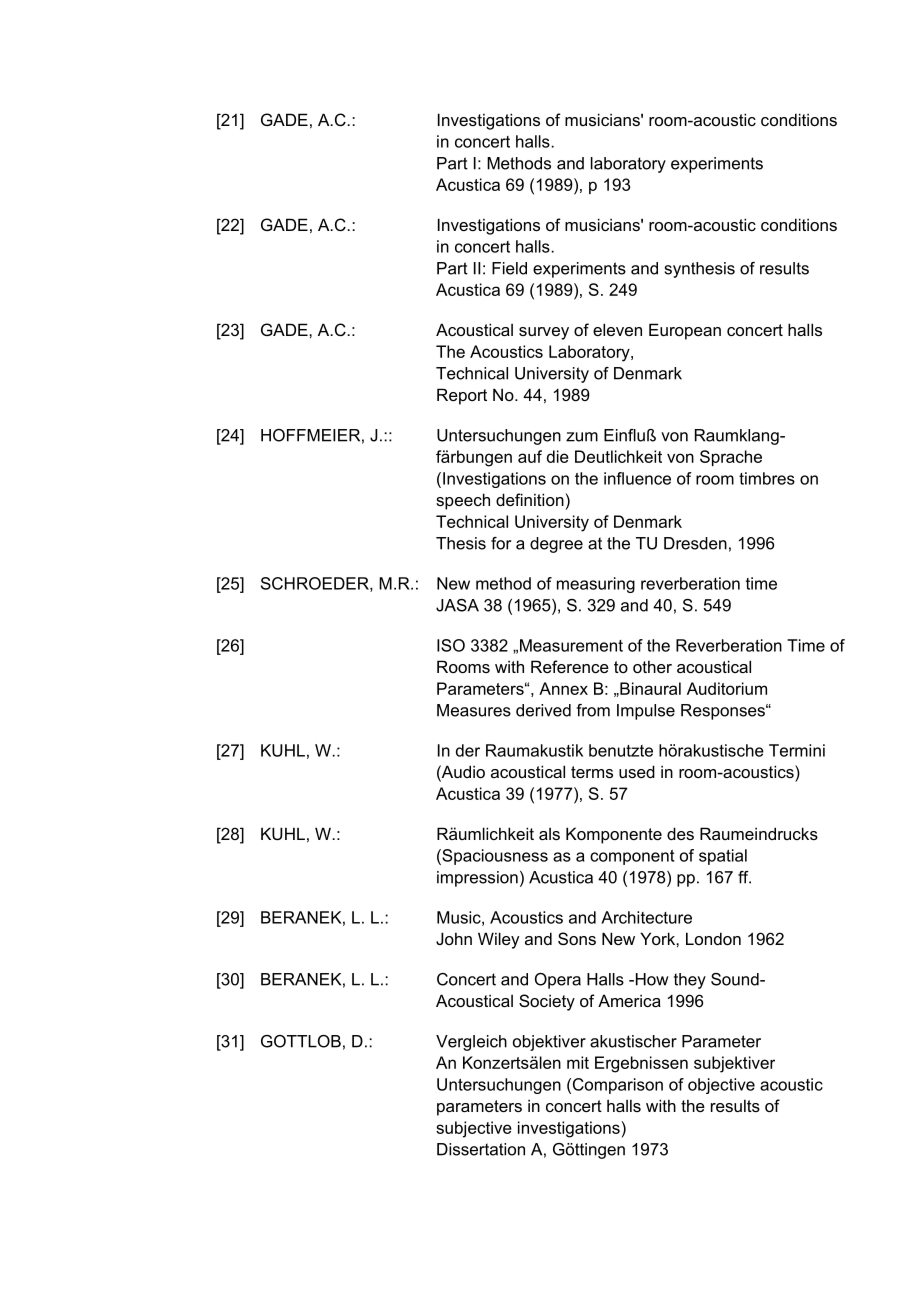 The image size is (924, 1308). What do you see at coordinates (509, 268) in the screenshot?
I see `Field` at bounding box center [509, 268].
